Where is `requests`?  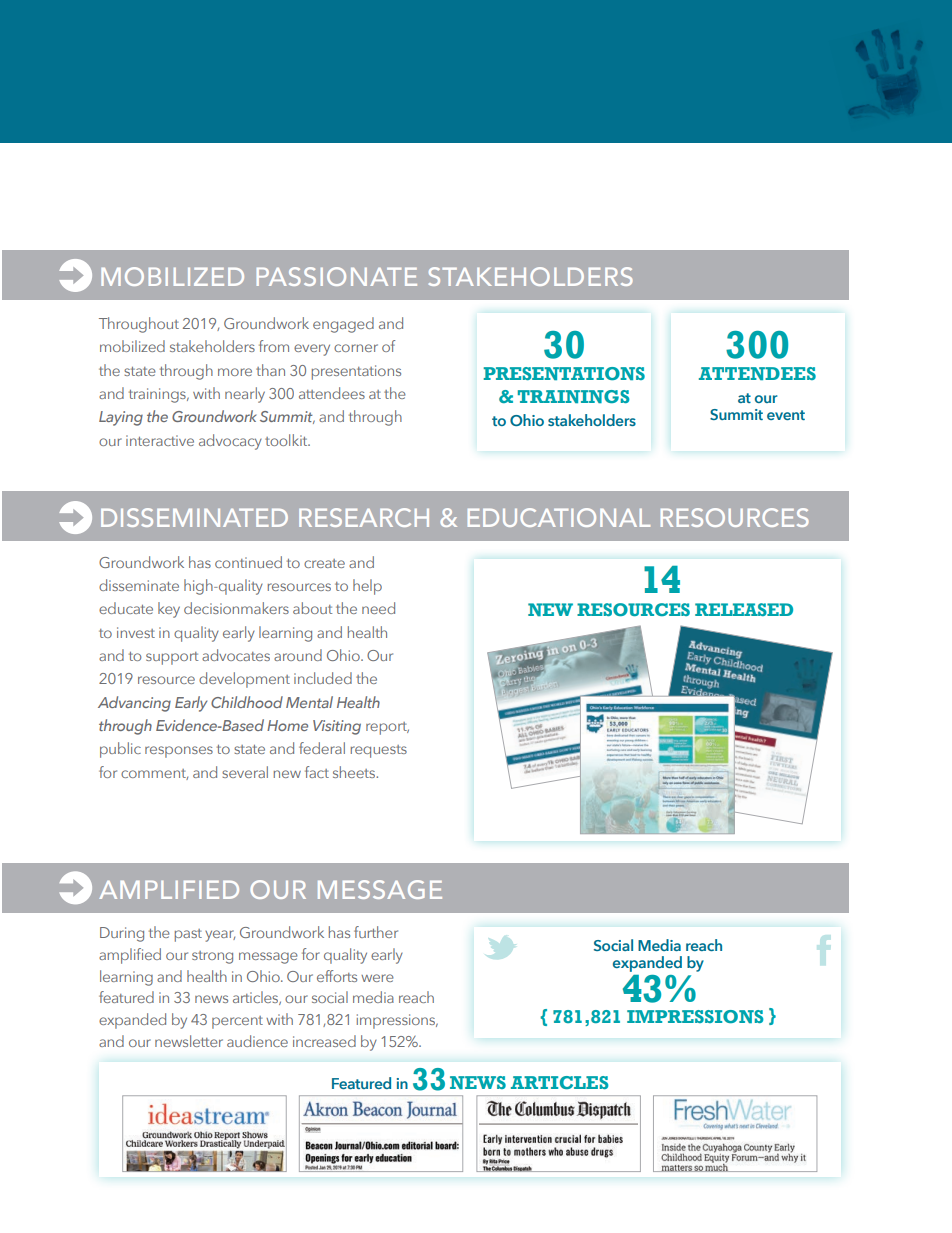
requests is located at coordinates (379, 751).
